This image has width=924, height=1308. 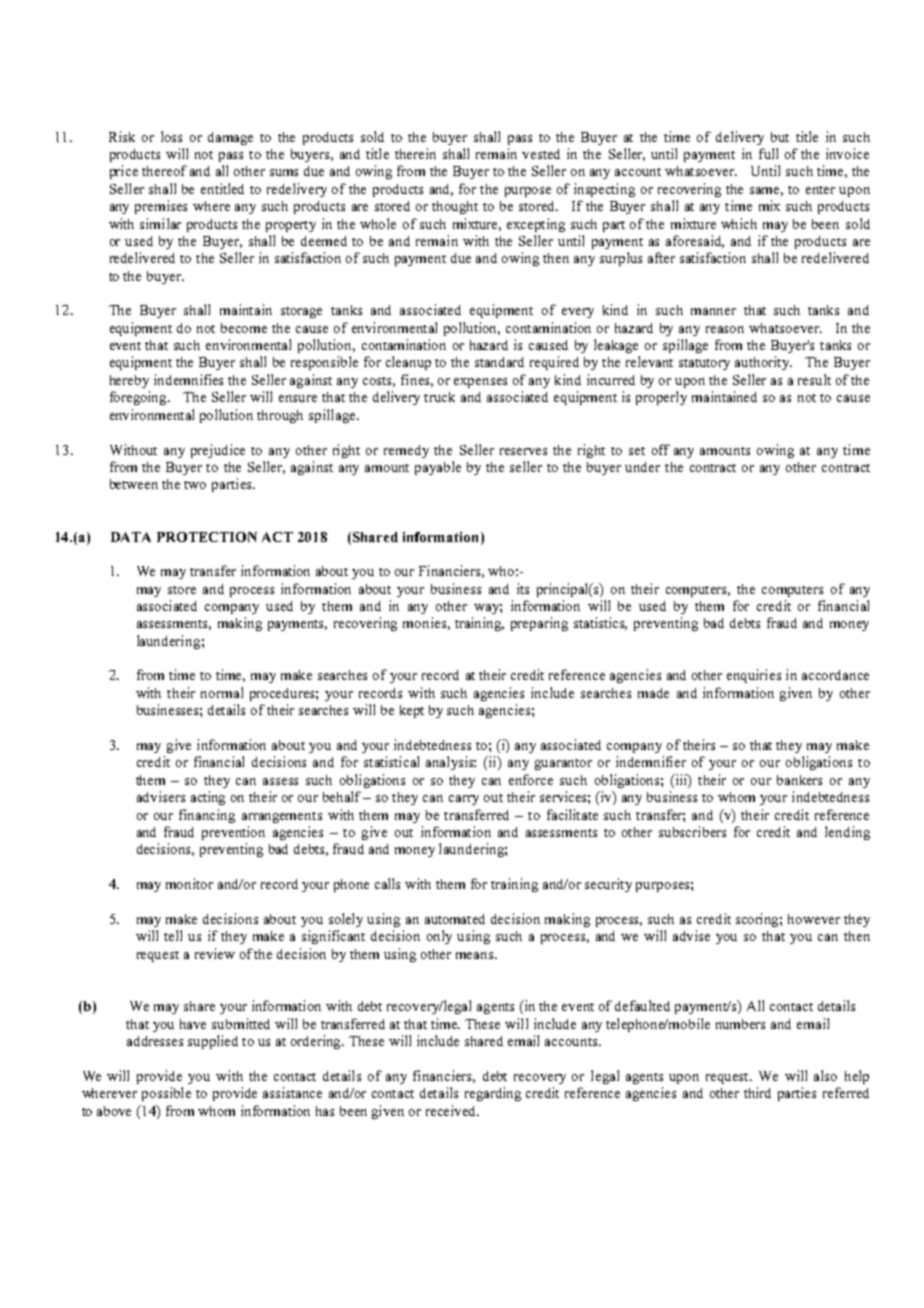 What do you see at coordinates (541, 154) in the image?
I see `vested` at bounding box center [541, 154].
